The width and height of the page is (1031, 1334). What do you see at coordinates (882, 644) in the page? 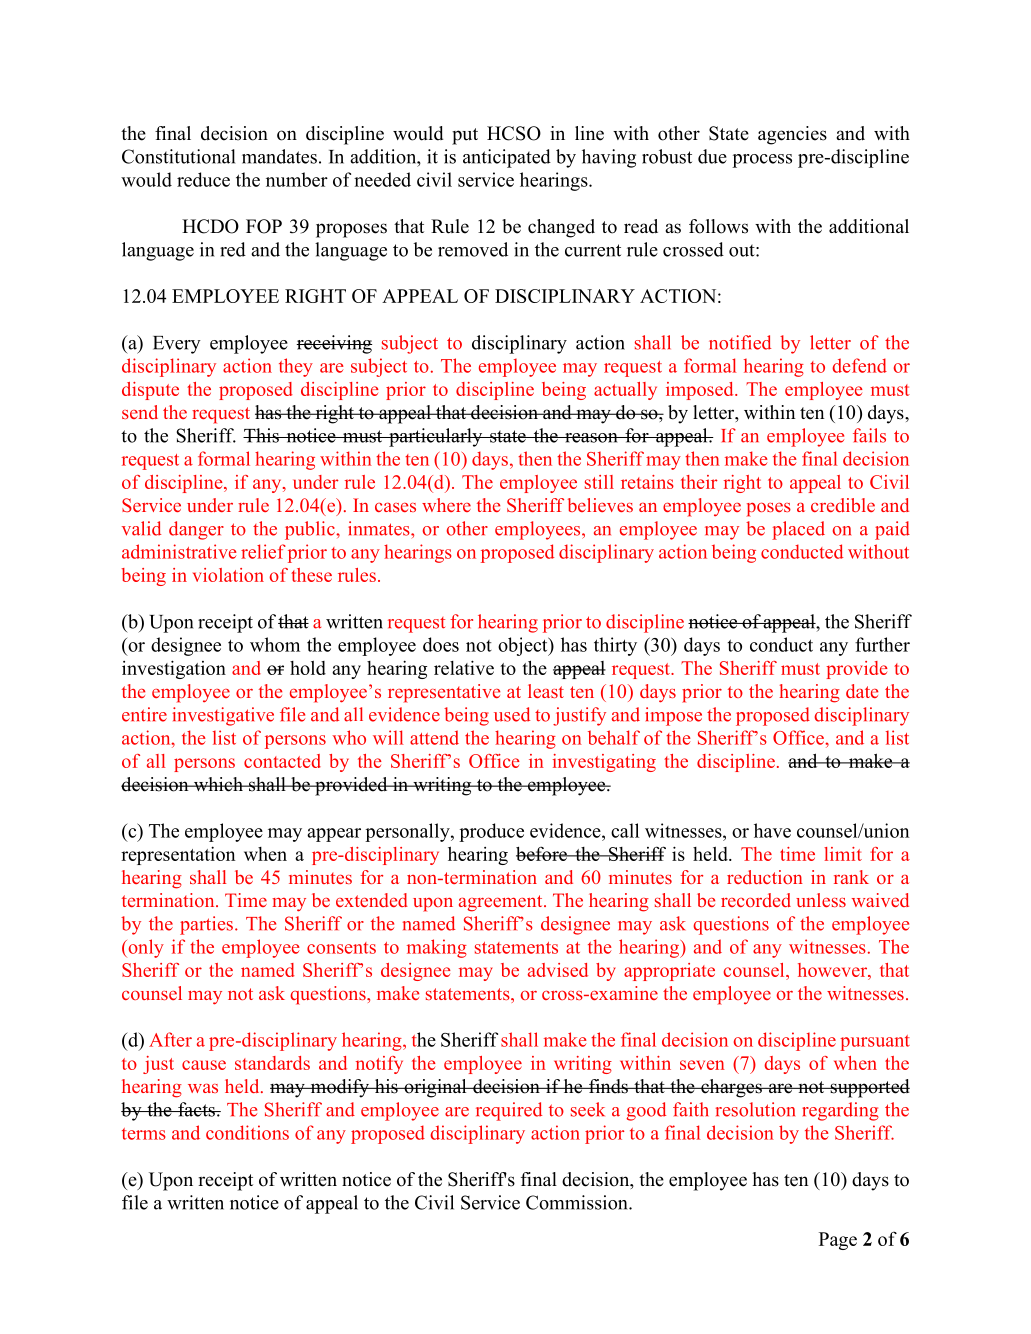
I see `further` at bounding box center [882, 644].
